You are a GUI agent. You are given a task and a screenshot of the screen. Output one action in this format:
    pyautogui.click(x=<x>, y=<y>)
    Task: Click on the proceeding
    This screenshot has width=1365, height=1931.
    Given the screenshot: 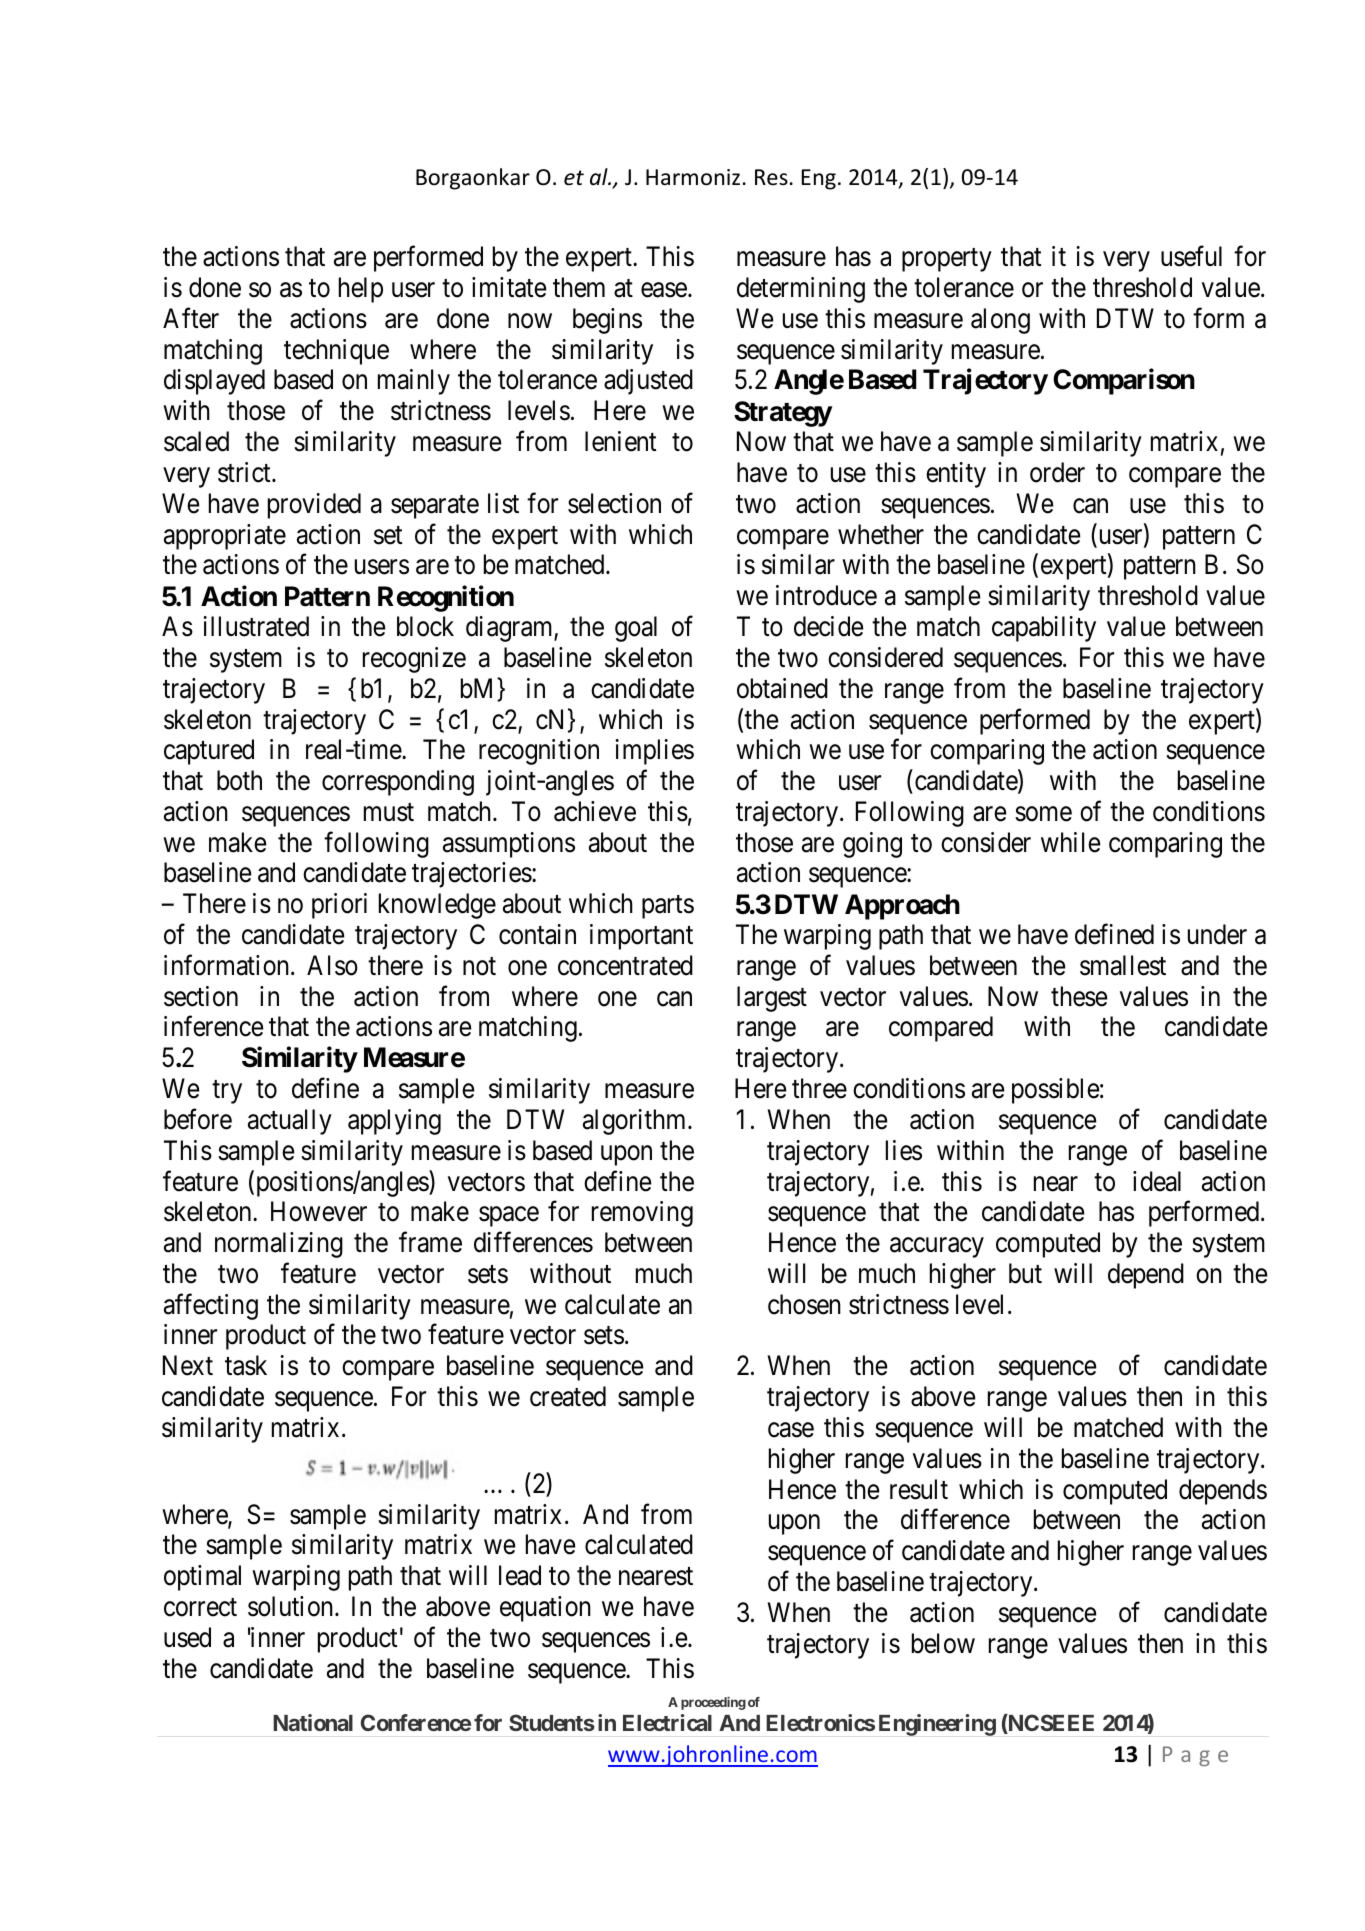 What is the action you would take?
    pyautogui.click(x=713, y=1703)
